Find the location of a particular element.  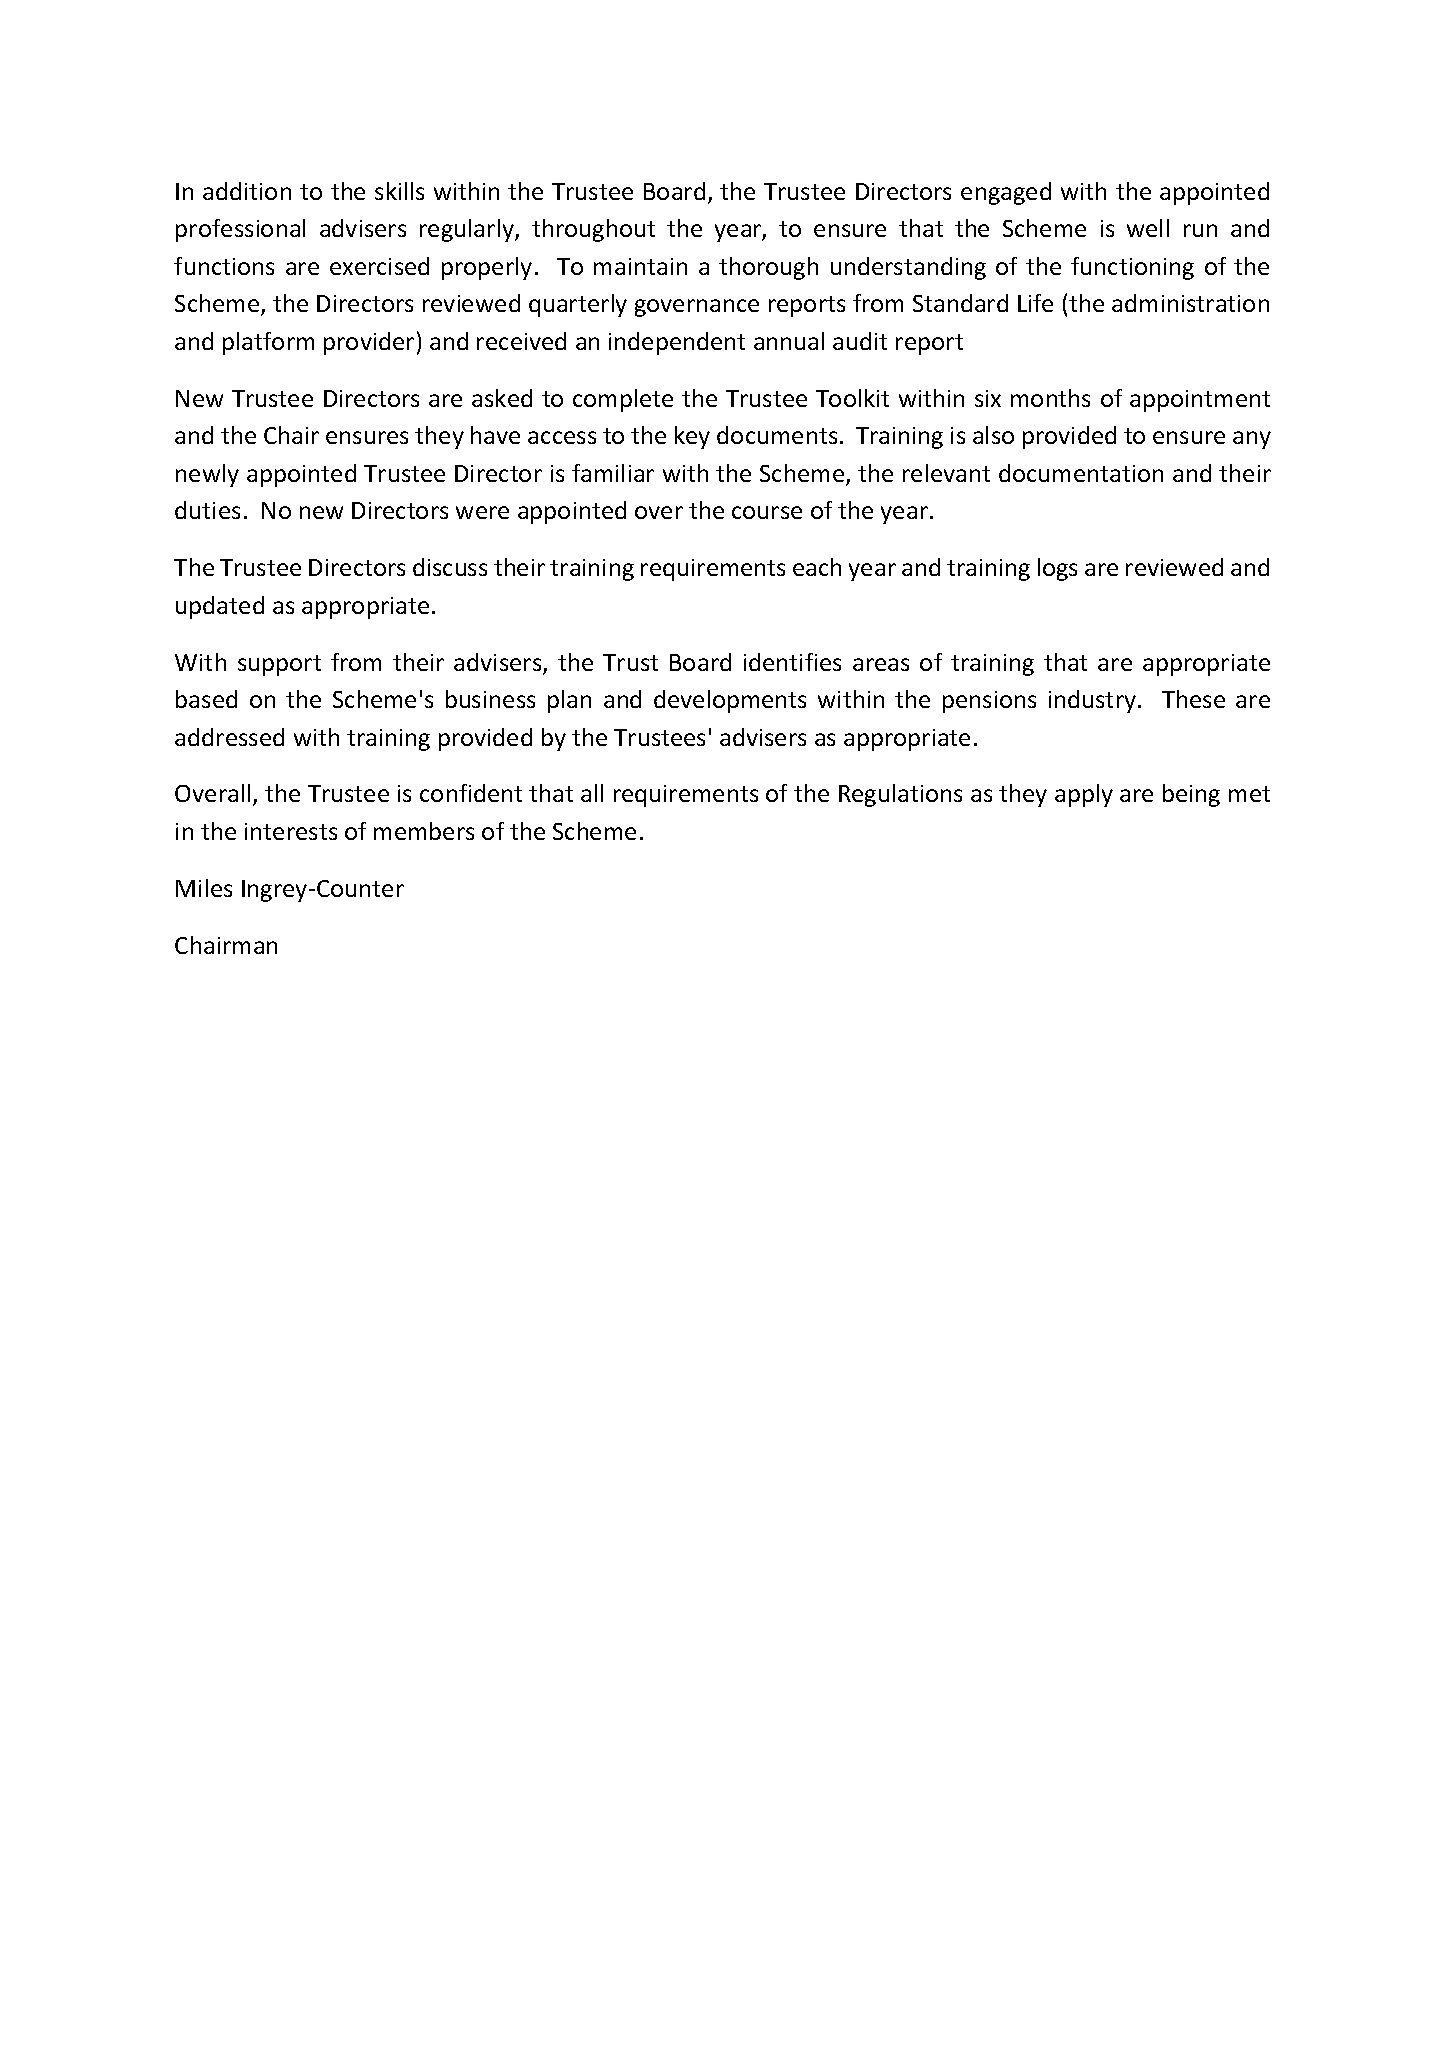

logs is located at coordinates (1057, 569).
